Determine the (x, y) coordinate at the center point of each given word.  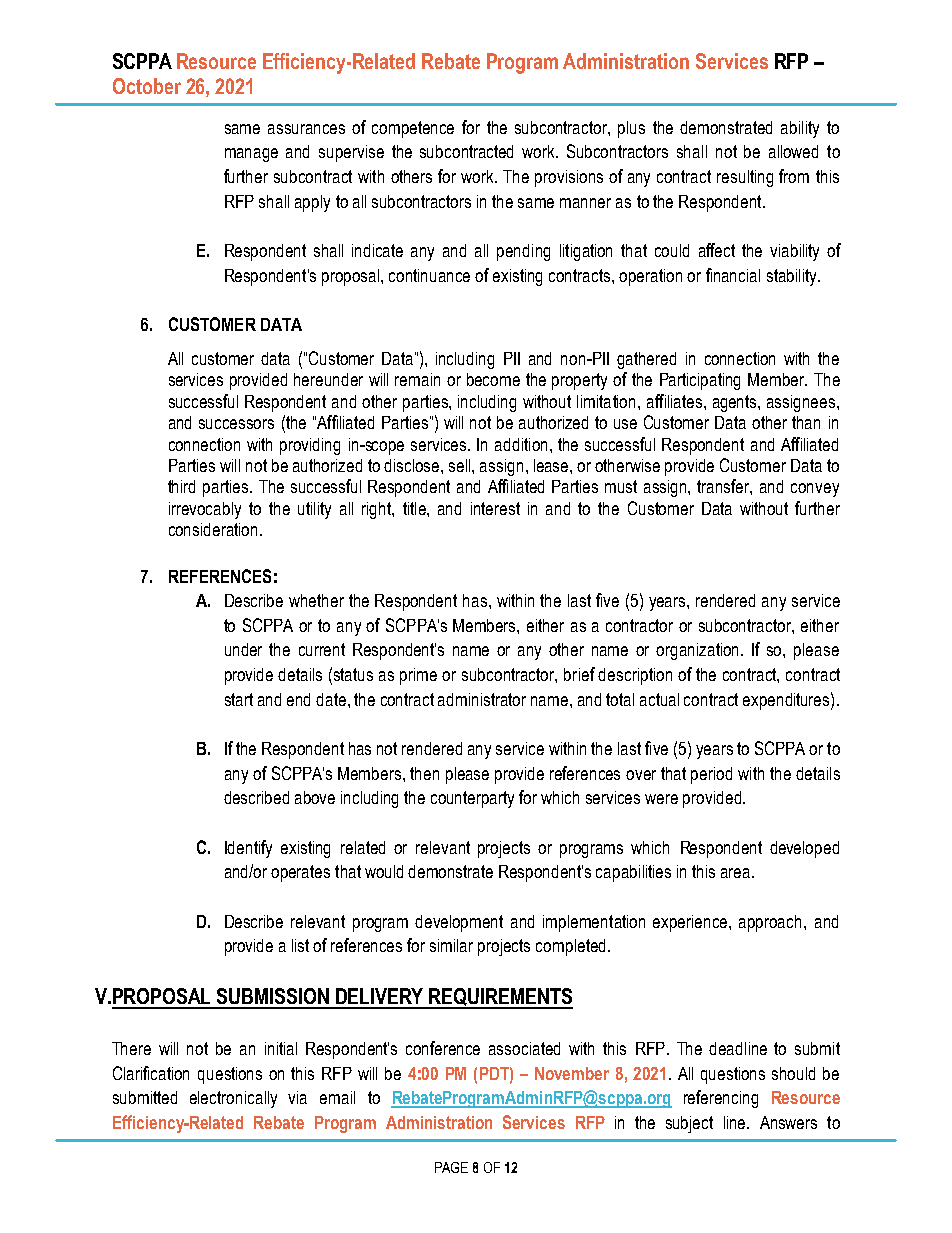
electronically (233, 1099)
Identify (248, 849)
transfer (724, 487)
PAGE (451, 1167)
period (711, 775)
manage (251, 155)
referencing (721, 1099)
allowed (793, 151)
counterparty (472, 799)
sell (461, 465)
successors (236, 424)
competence (413, 129)
